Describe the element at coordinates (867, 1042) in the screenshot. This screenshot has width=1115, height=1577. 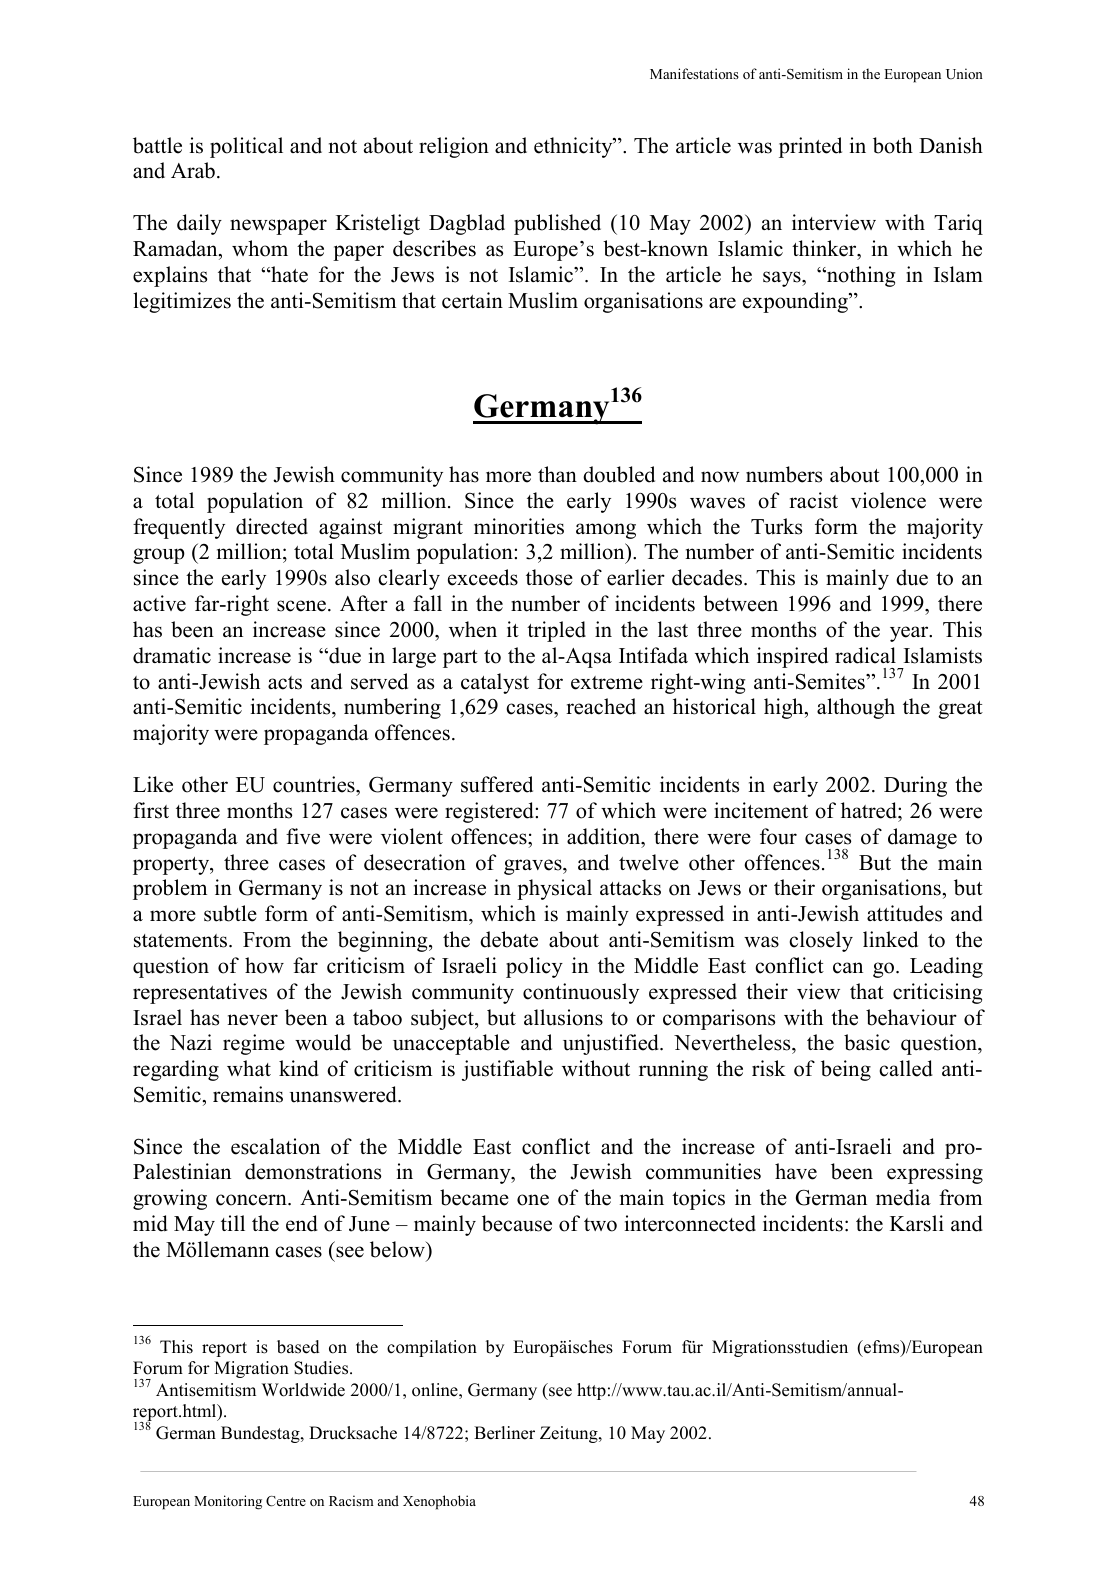
I see `basic` at that location.
